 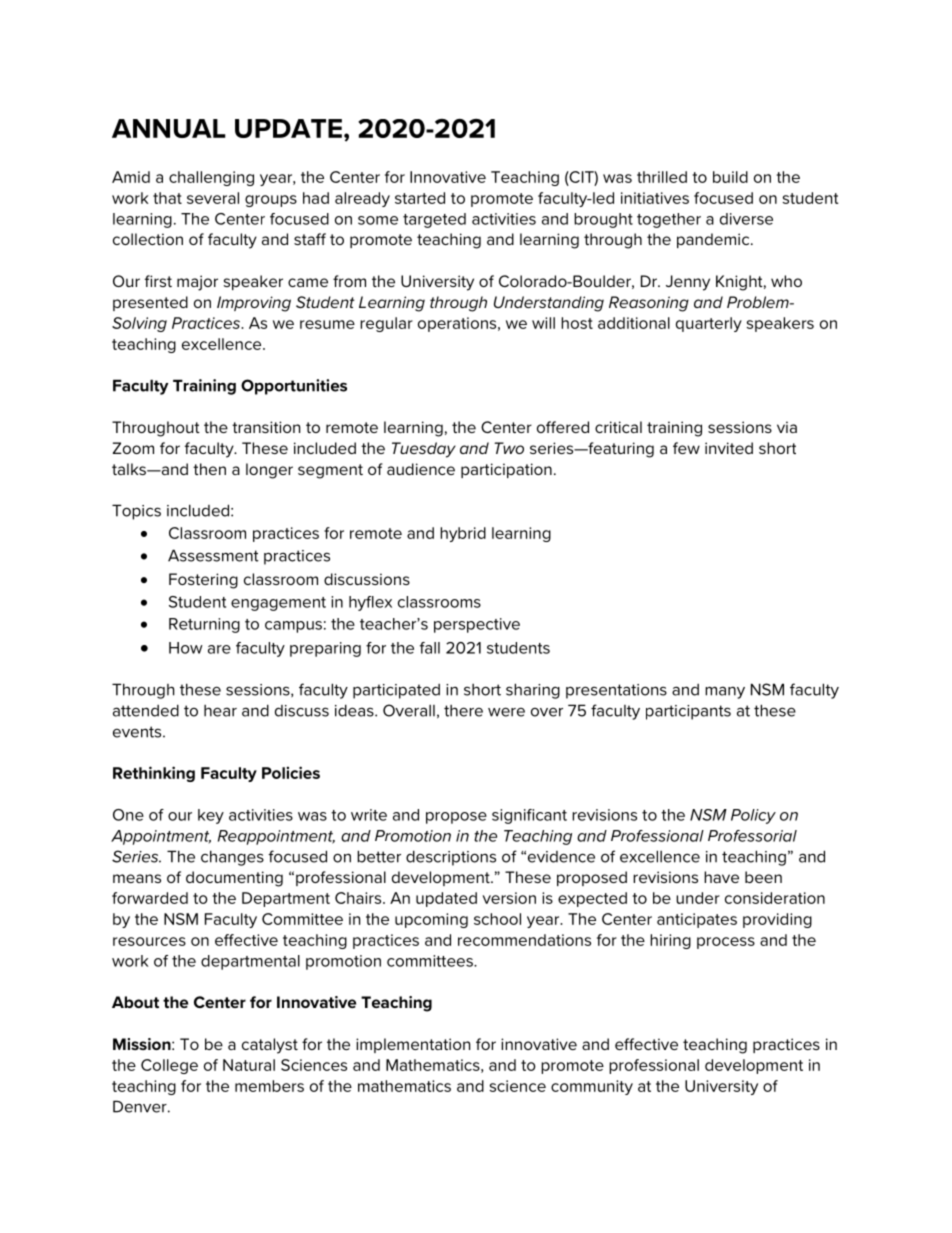 What do you see at coordinates (725, 692) in the image?
I see `many` at bounding box center [725, 692].
